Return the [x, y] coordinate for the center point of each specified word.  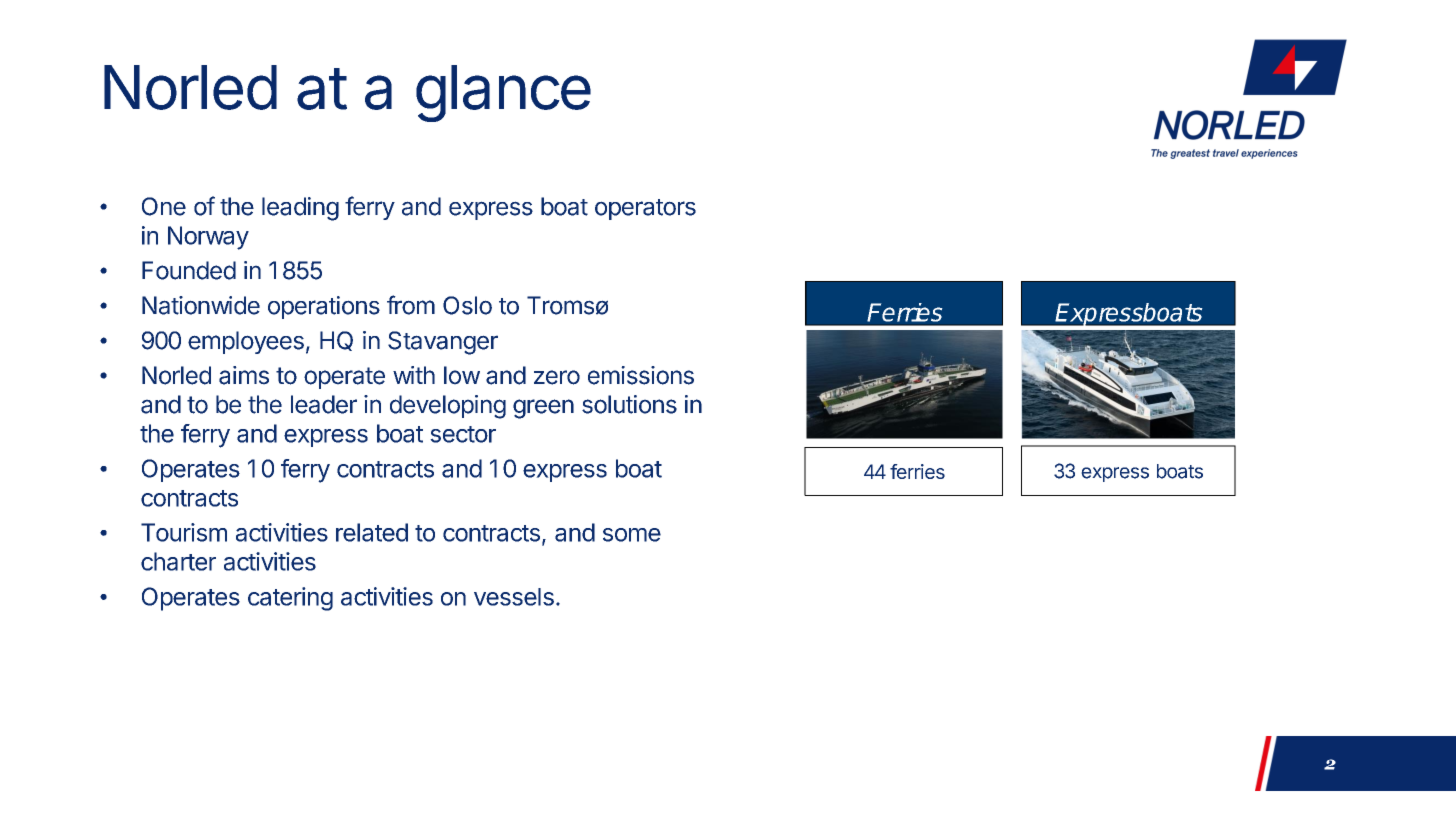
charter [178, 561]
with [414, 375]
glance [503, 93]
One [164, 206]
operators [645, 209]
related [372, 532]
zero [557, 377]
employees [246, 342]
